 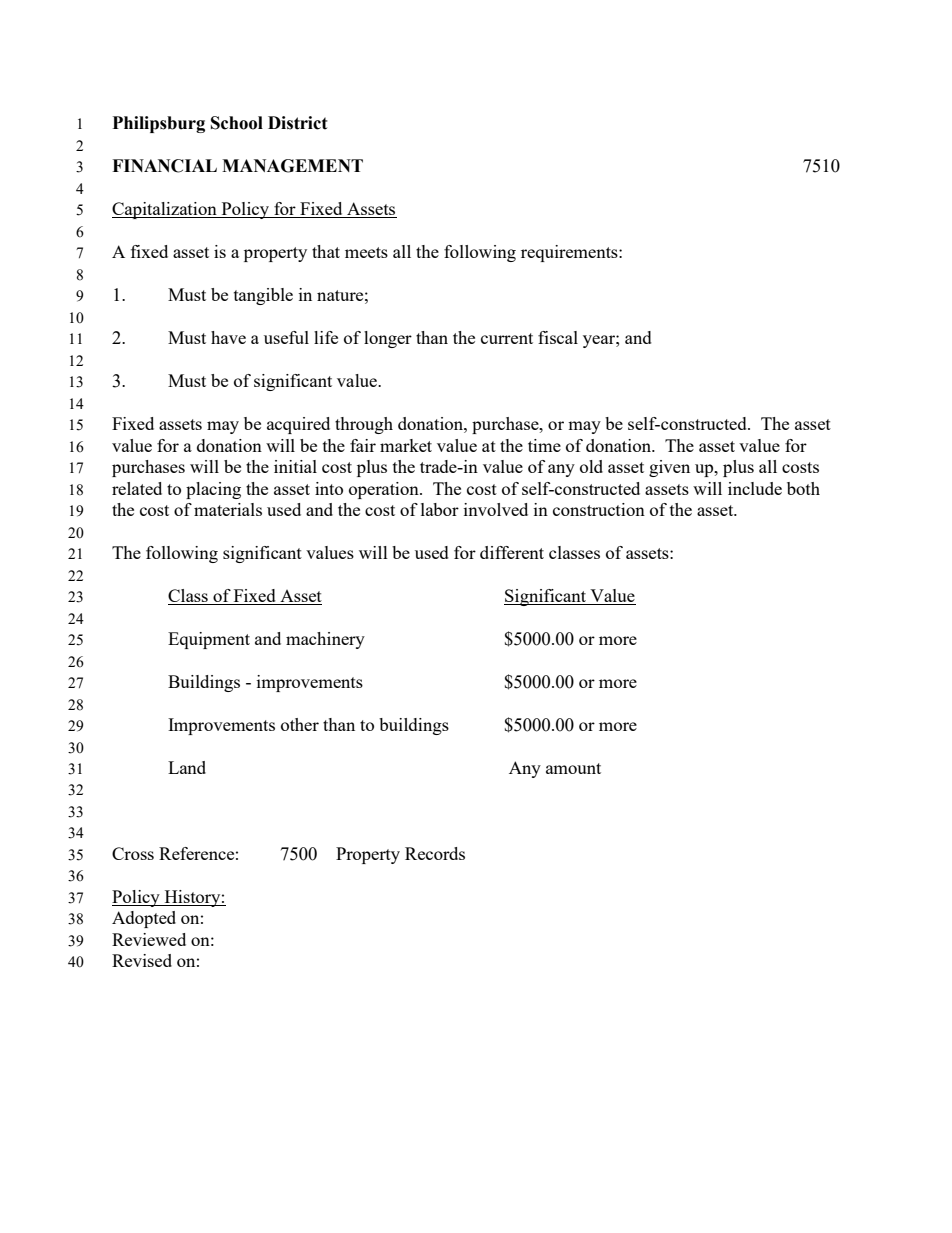 What do you see at coordinates (149, 939) in the image?
I see `Reviewed` at bounding box center [149, 939].
